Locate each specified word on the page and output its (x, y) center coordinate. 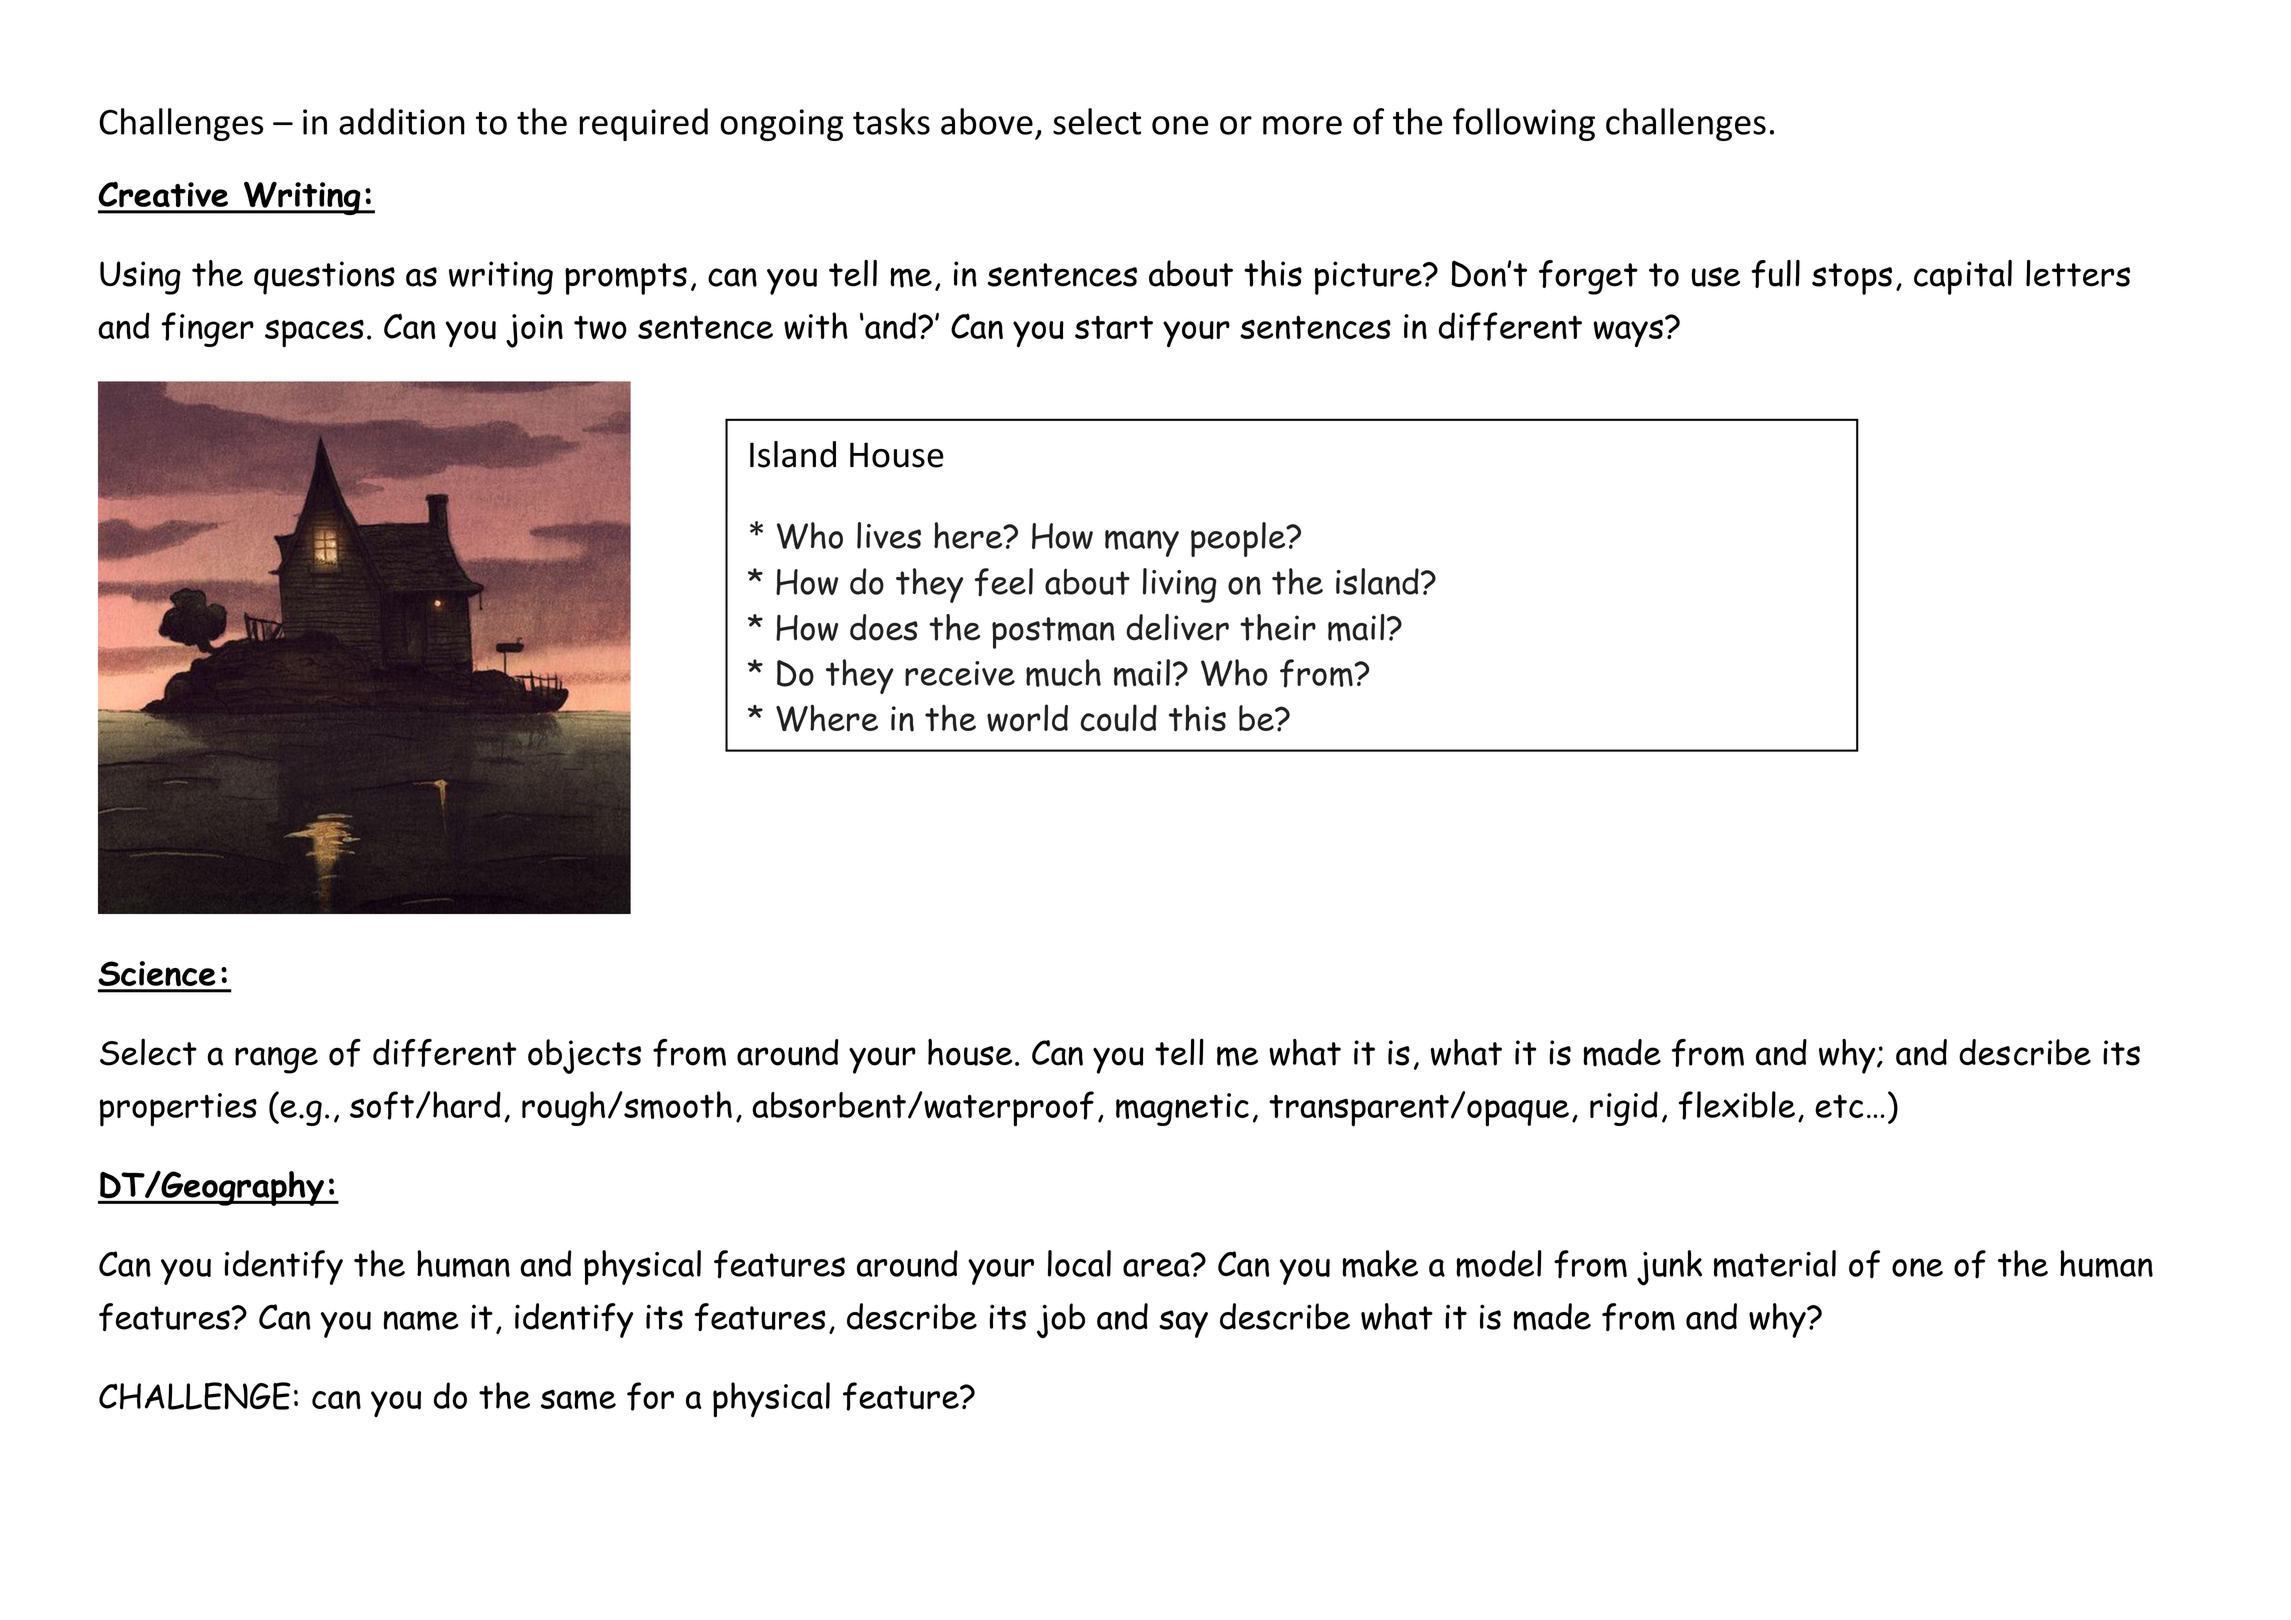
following (1524, 124)
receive (960, 673)
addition (402, 121)
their (1278, 627)
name (421, 1321)
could (1118, 718)
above (987, 121)
